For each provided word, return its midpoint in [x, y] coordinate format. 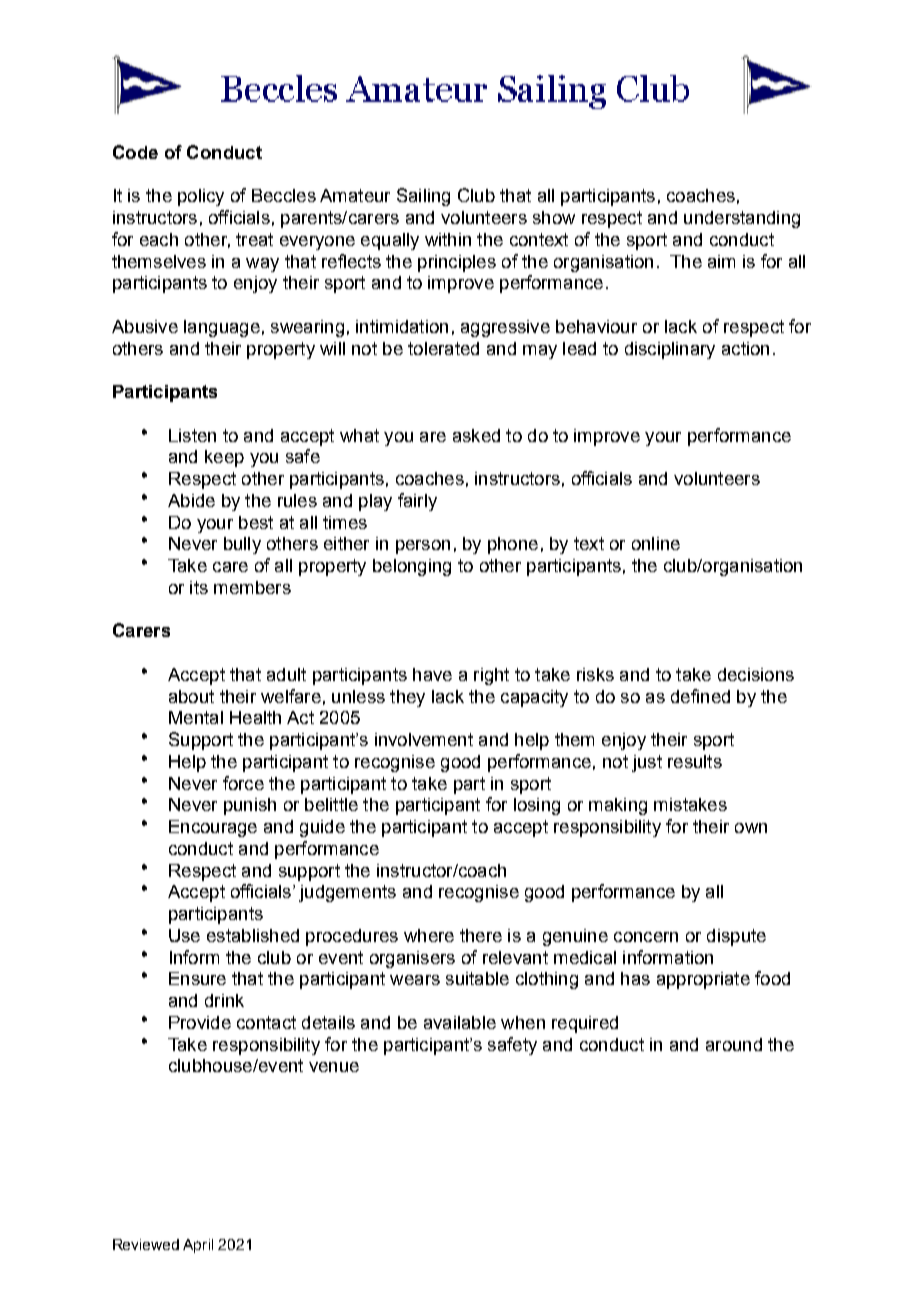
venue [334, 1067]
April [198, 1246]
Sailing [423, 197]
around [734, 1044]
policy [201, 197]
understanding [742, 219]
